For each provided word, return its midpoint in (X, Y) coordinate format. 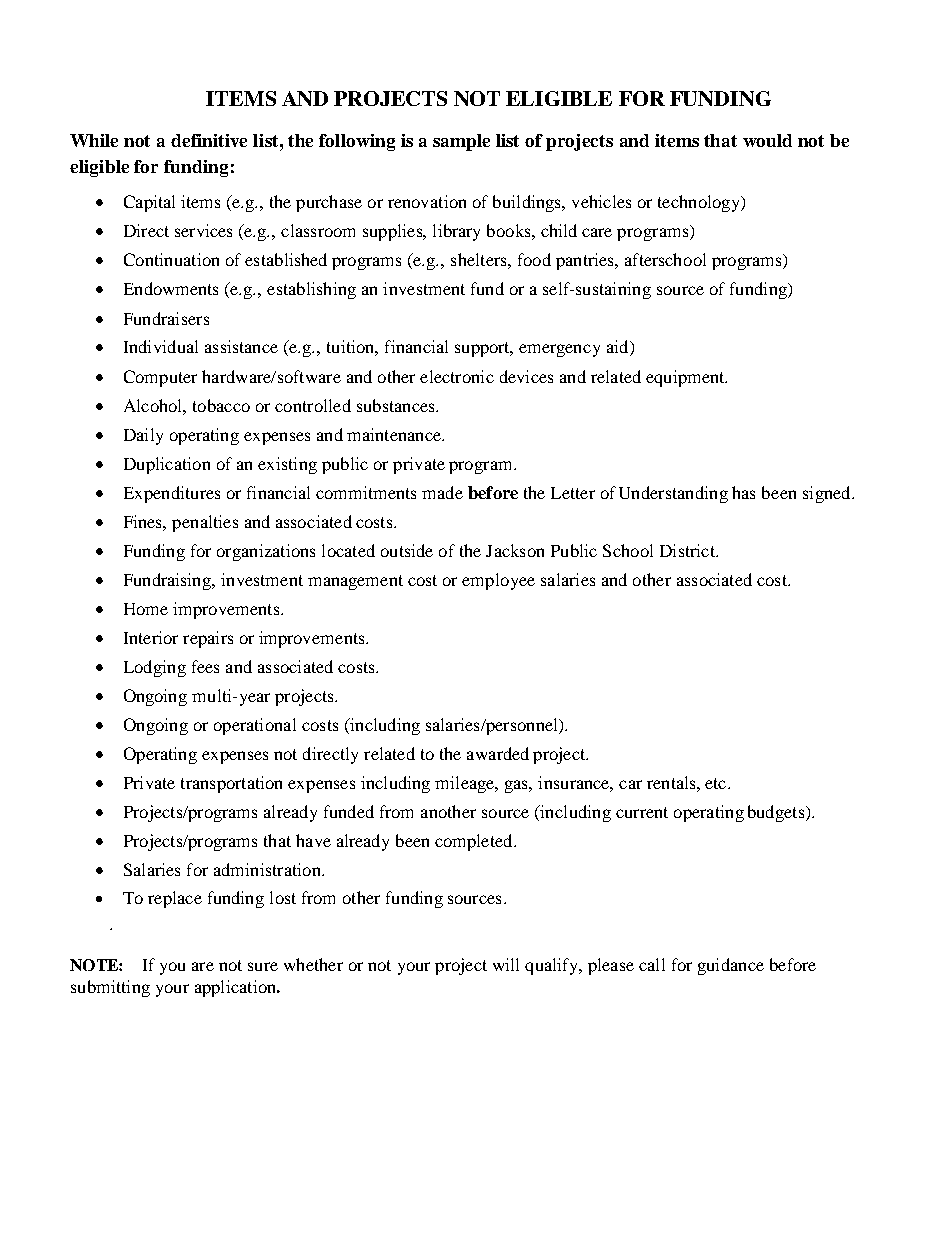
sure (263, 966)
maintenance (395, 434)
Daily (143, 436)
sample (461, 142)
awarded (498, 753)
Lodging (155, 668)
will (506, 964)
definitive (209, 140)
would (767, 140)
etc (715, 783)
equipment (686, 378)
